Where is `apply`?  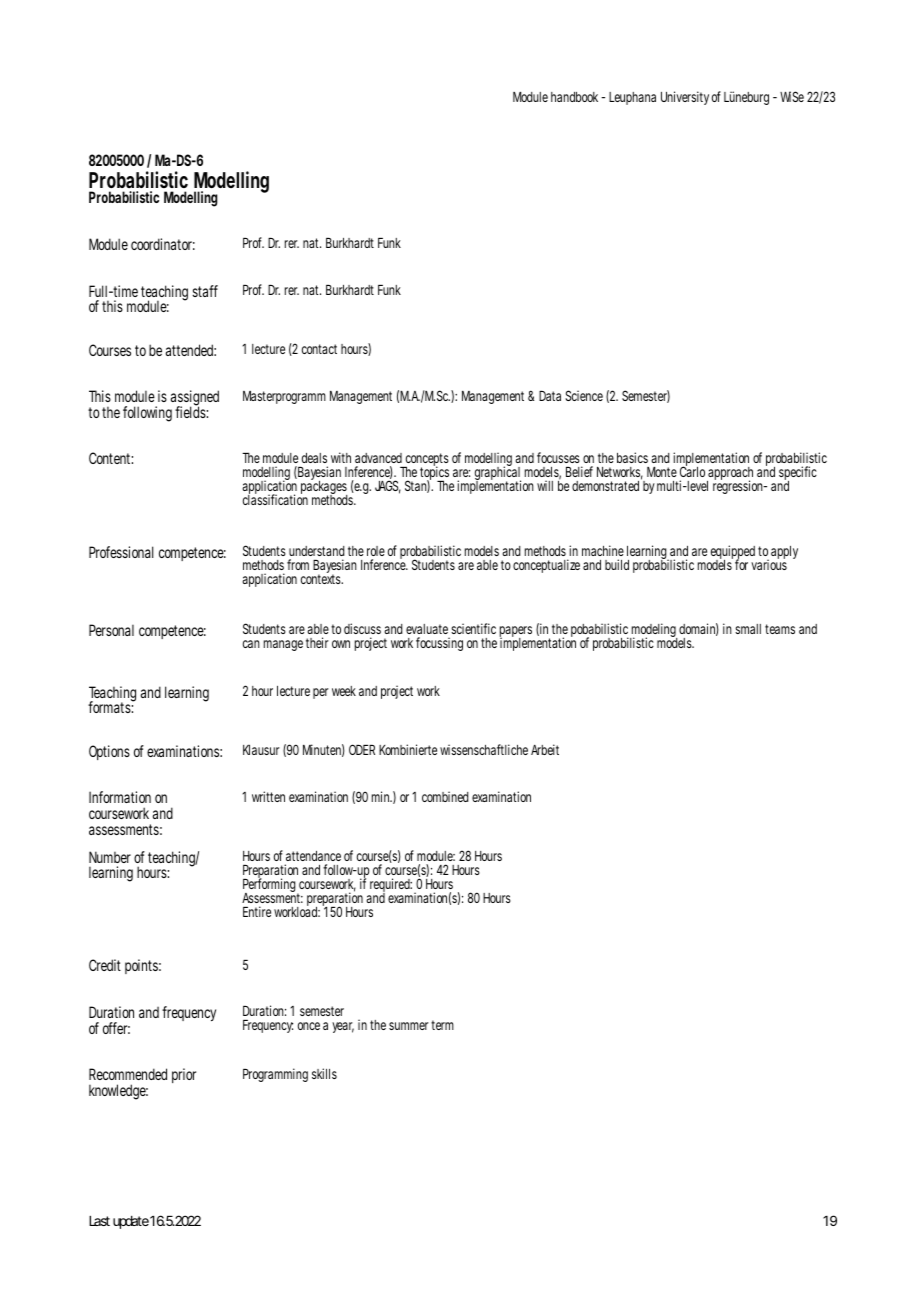
apply is located at coordinates (784, 552).
